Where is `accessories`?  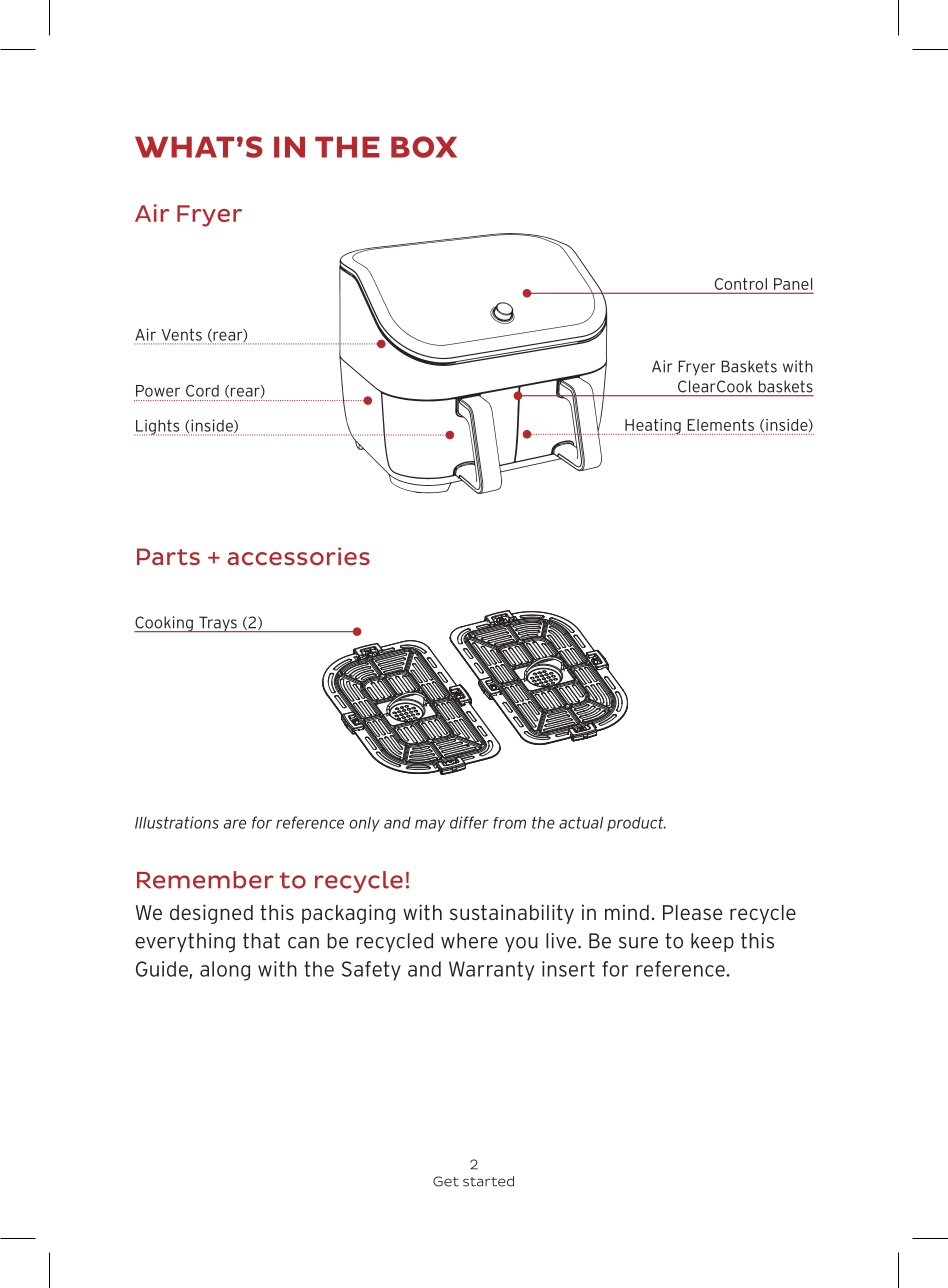 accessories is located at coordinates (298, 556).
